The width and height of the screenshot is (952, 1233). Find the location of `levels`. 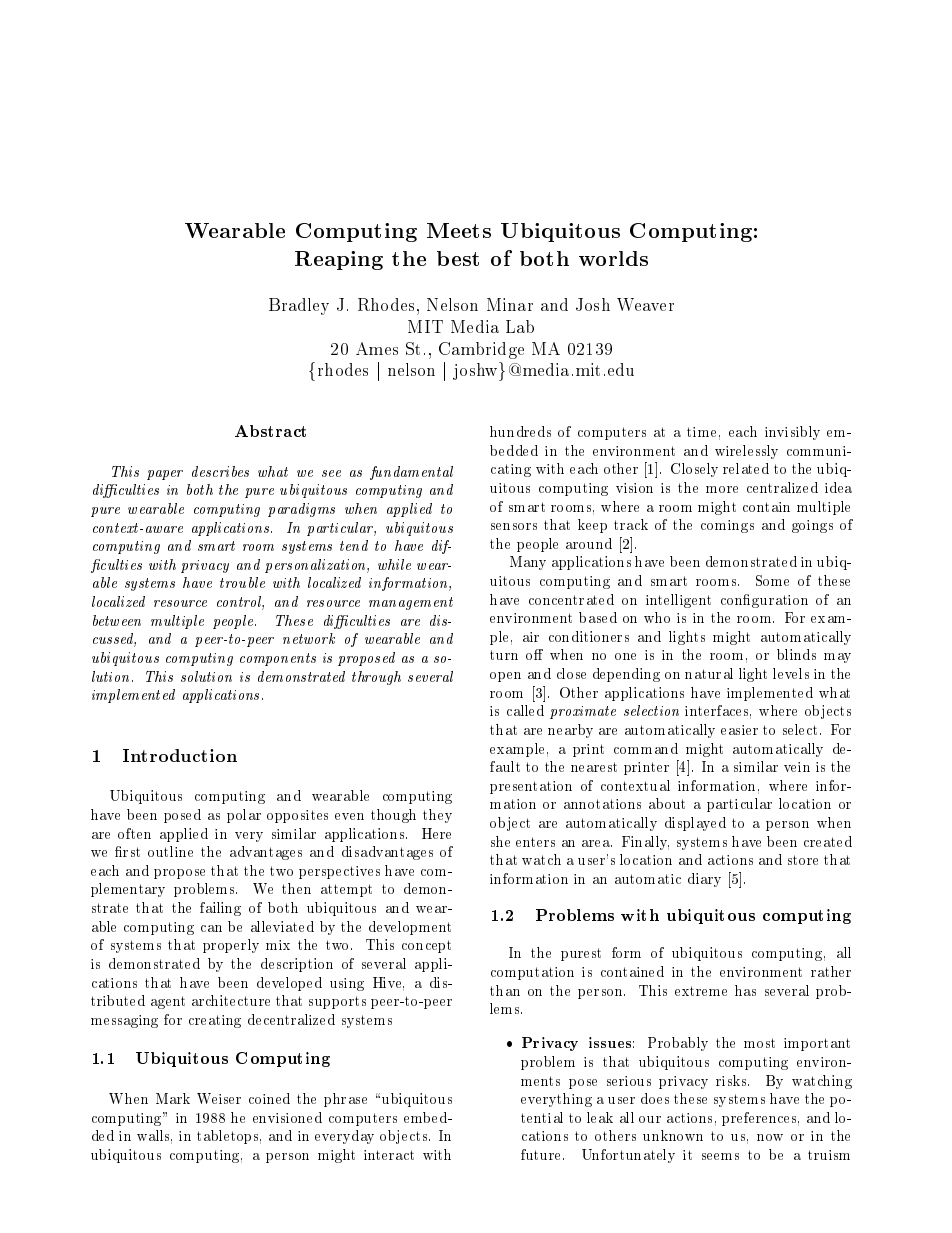

levels is located at coordinates (791, 673).
